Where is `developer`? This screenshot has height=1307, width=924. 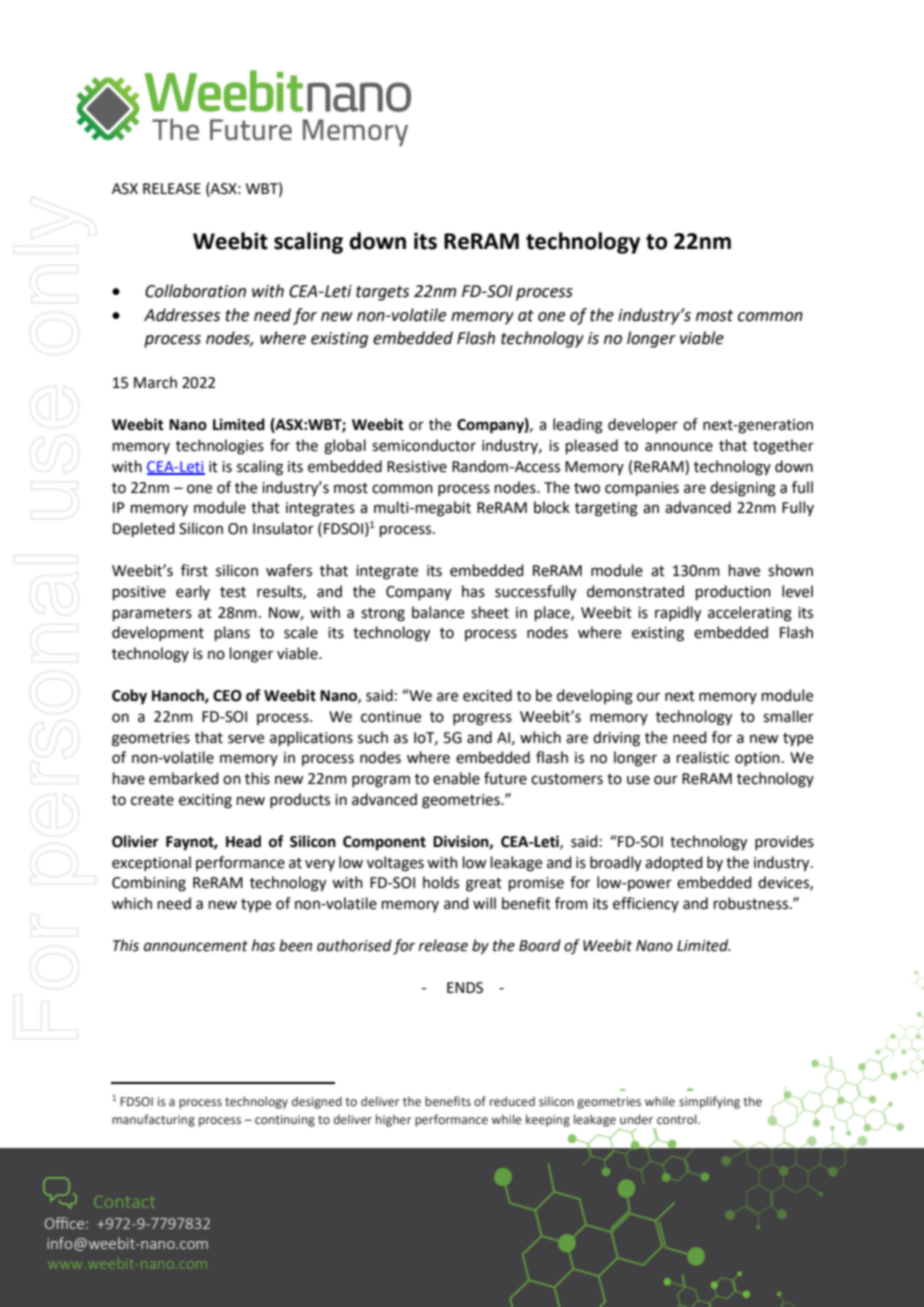 developer is located at coordinates (643, 425).
